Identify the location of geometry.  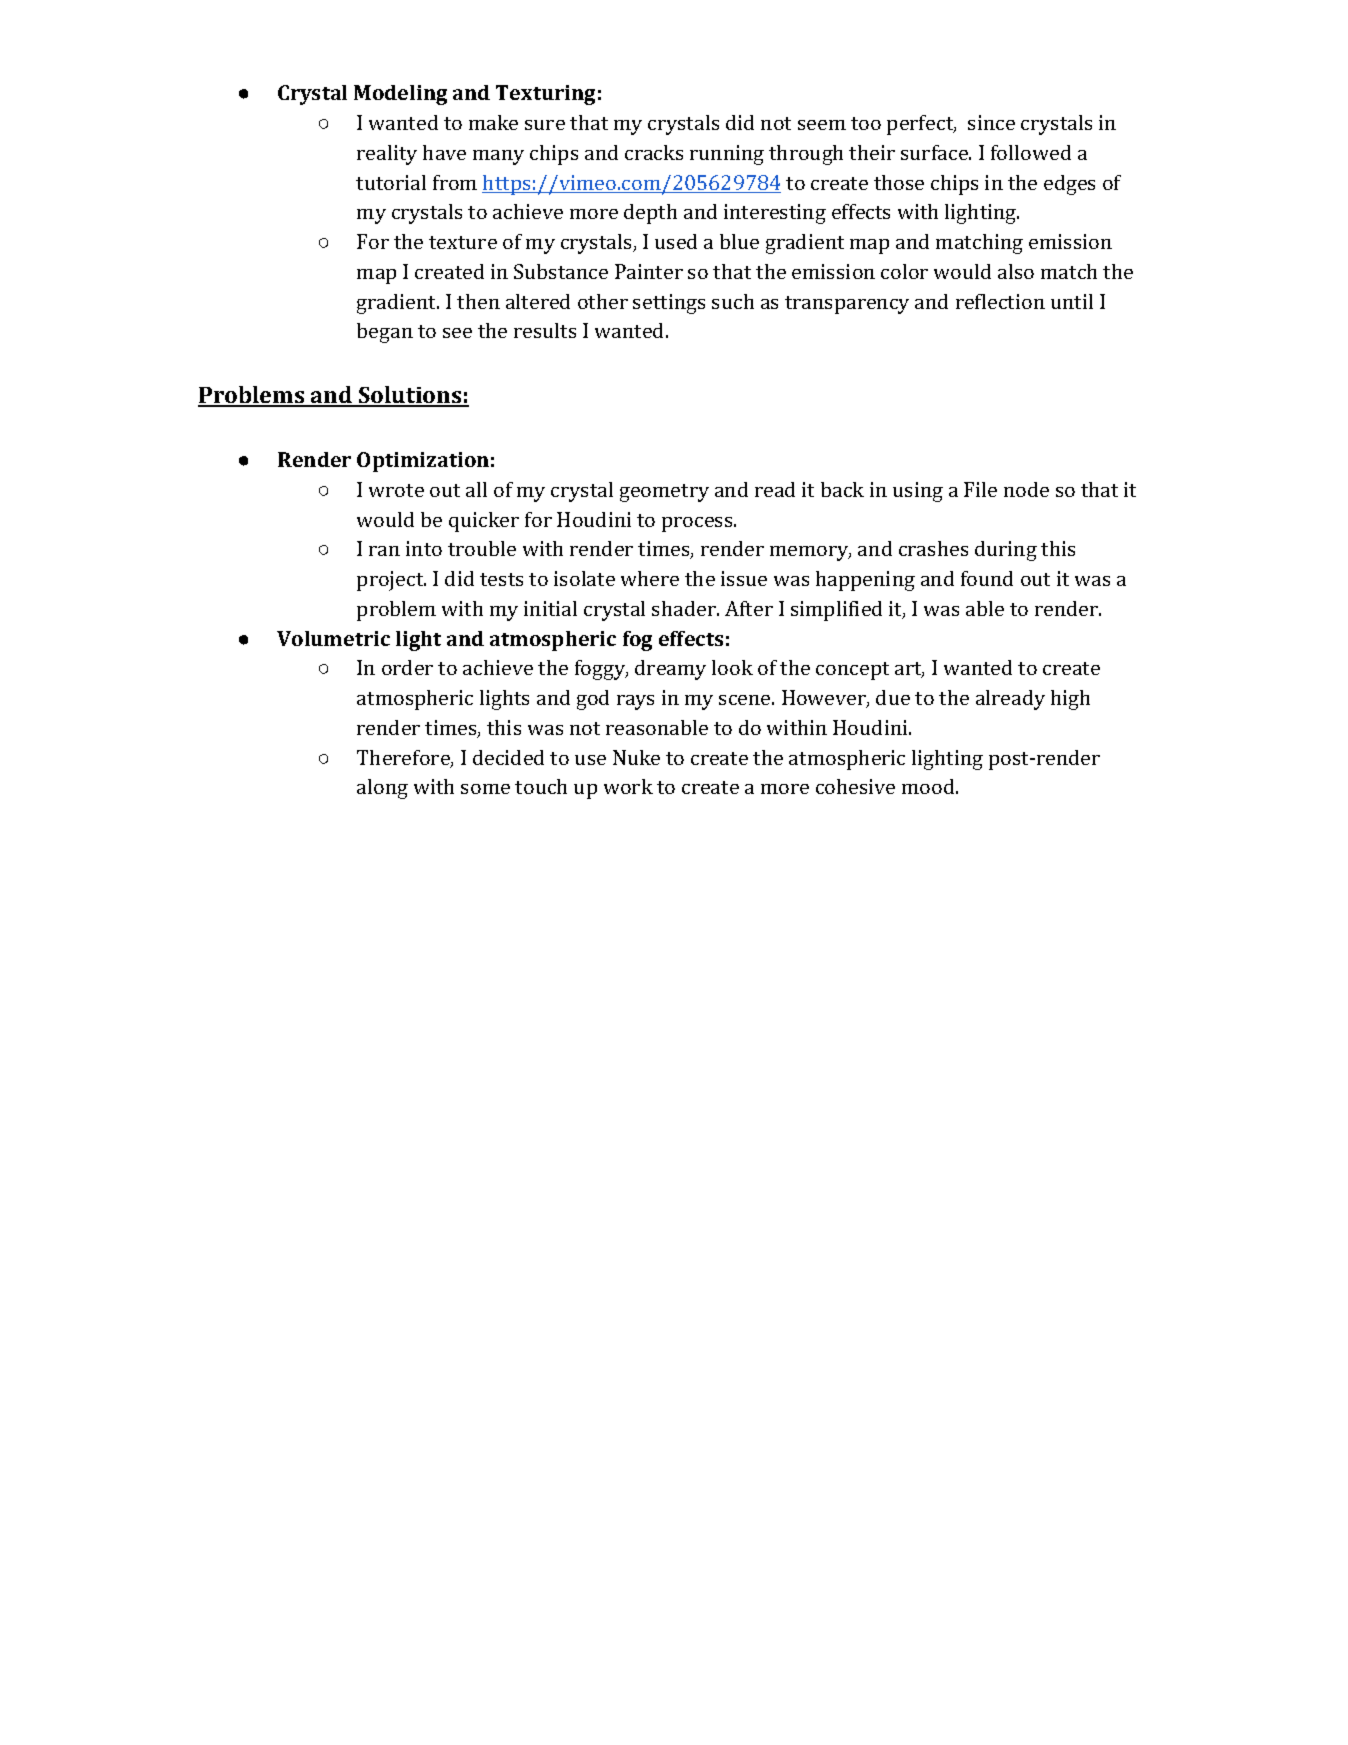
(664, 493).
